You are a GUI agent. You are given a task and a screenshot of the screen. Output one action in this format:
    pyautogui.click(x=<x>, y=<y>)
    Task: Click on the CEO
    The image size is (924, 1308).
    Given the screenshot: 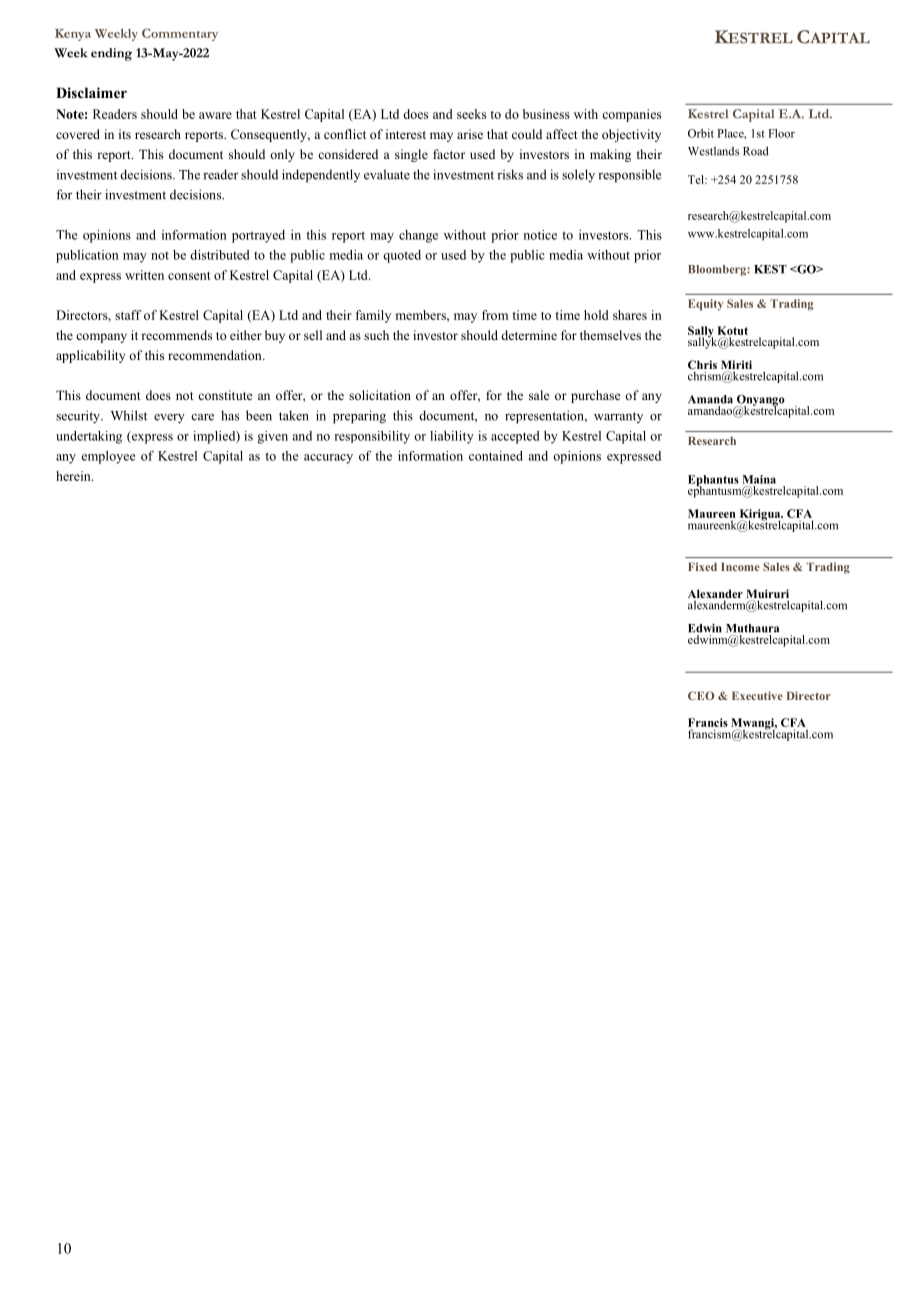 What is the action you would take?
    pyautogui.click(x=701, y=695)
